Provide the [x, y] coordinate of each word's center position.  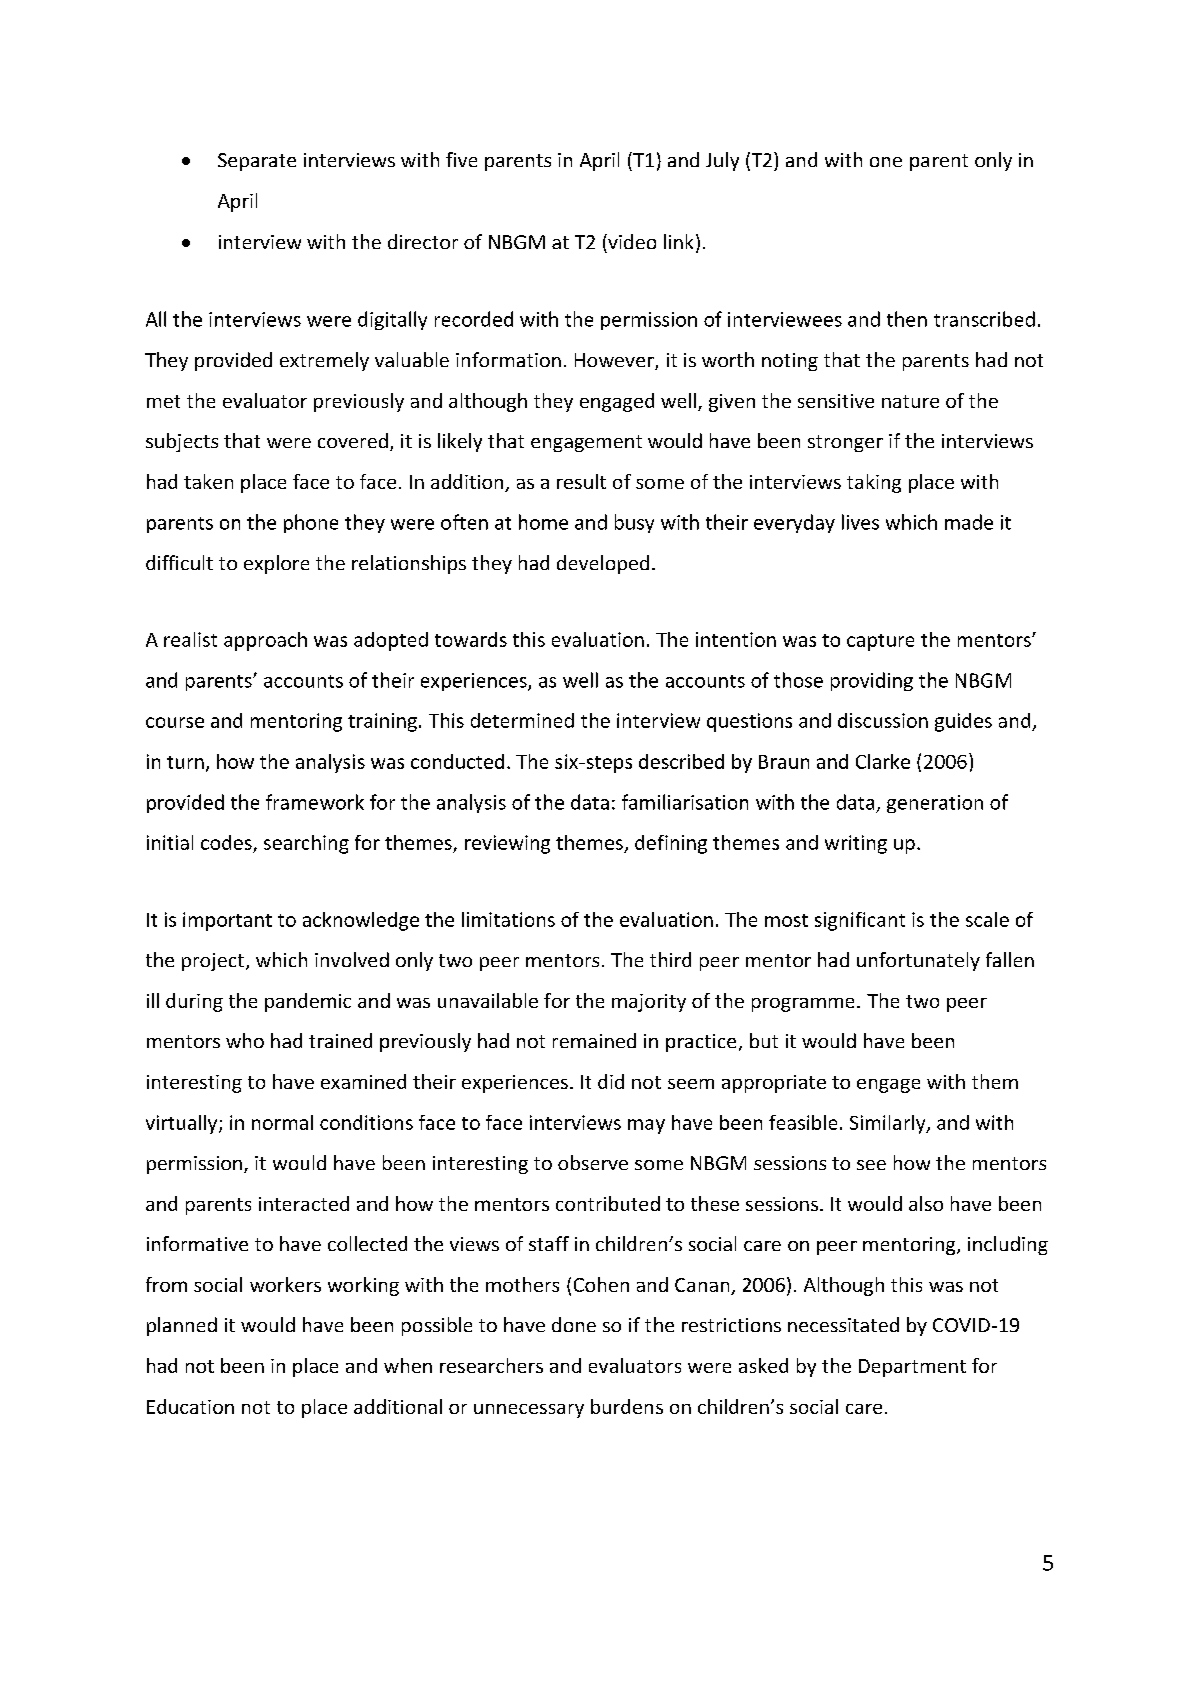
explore [276, 564]
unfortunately [918, 961]
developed [603, 564]
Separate [257, 162]
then [907, 319]
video [631, 241]
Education [190, 1406]
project [213, 962]
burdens [627, 1406]
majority [649, 1003]
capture [880, 642]
